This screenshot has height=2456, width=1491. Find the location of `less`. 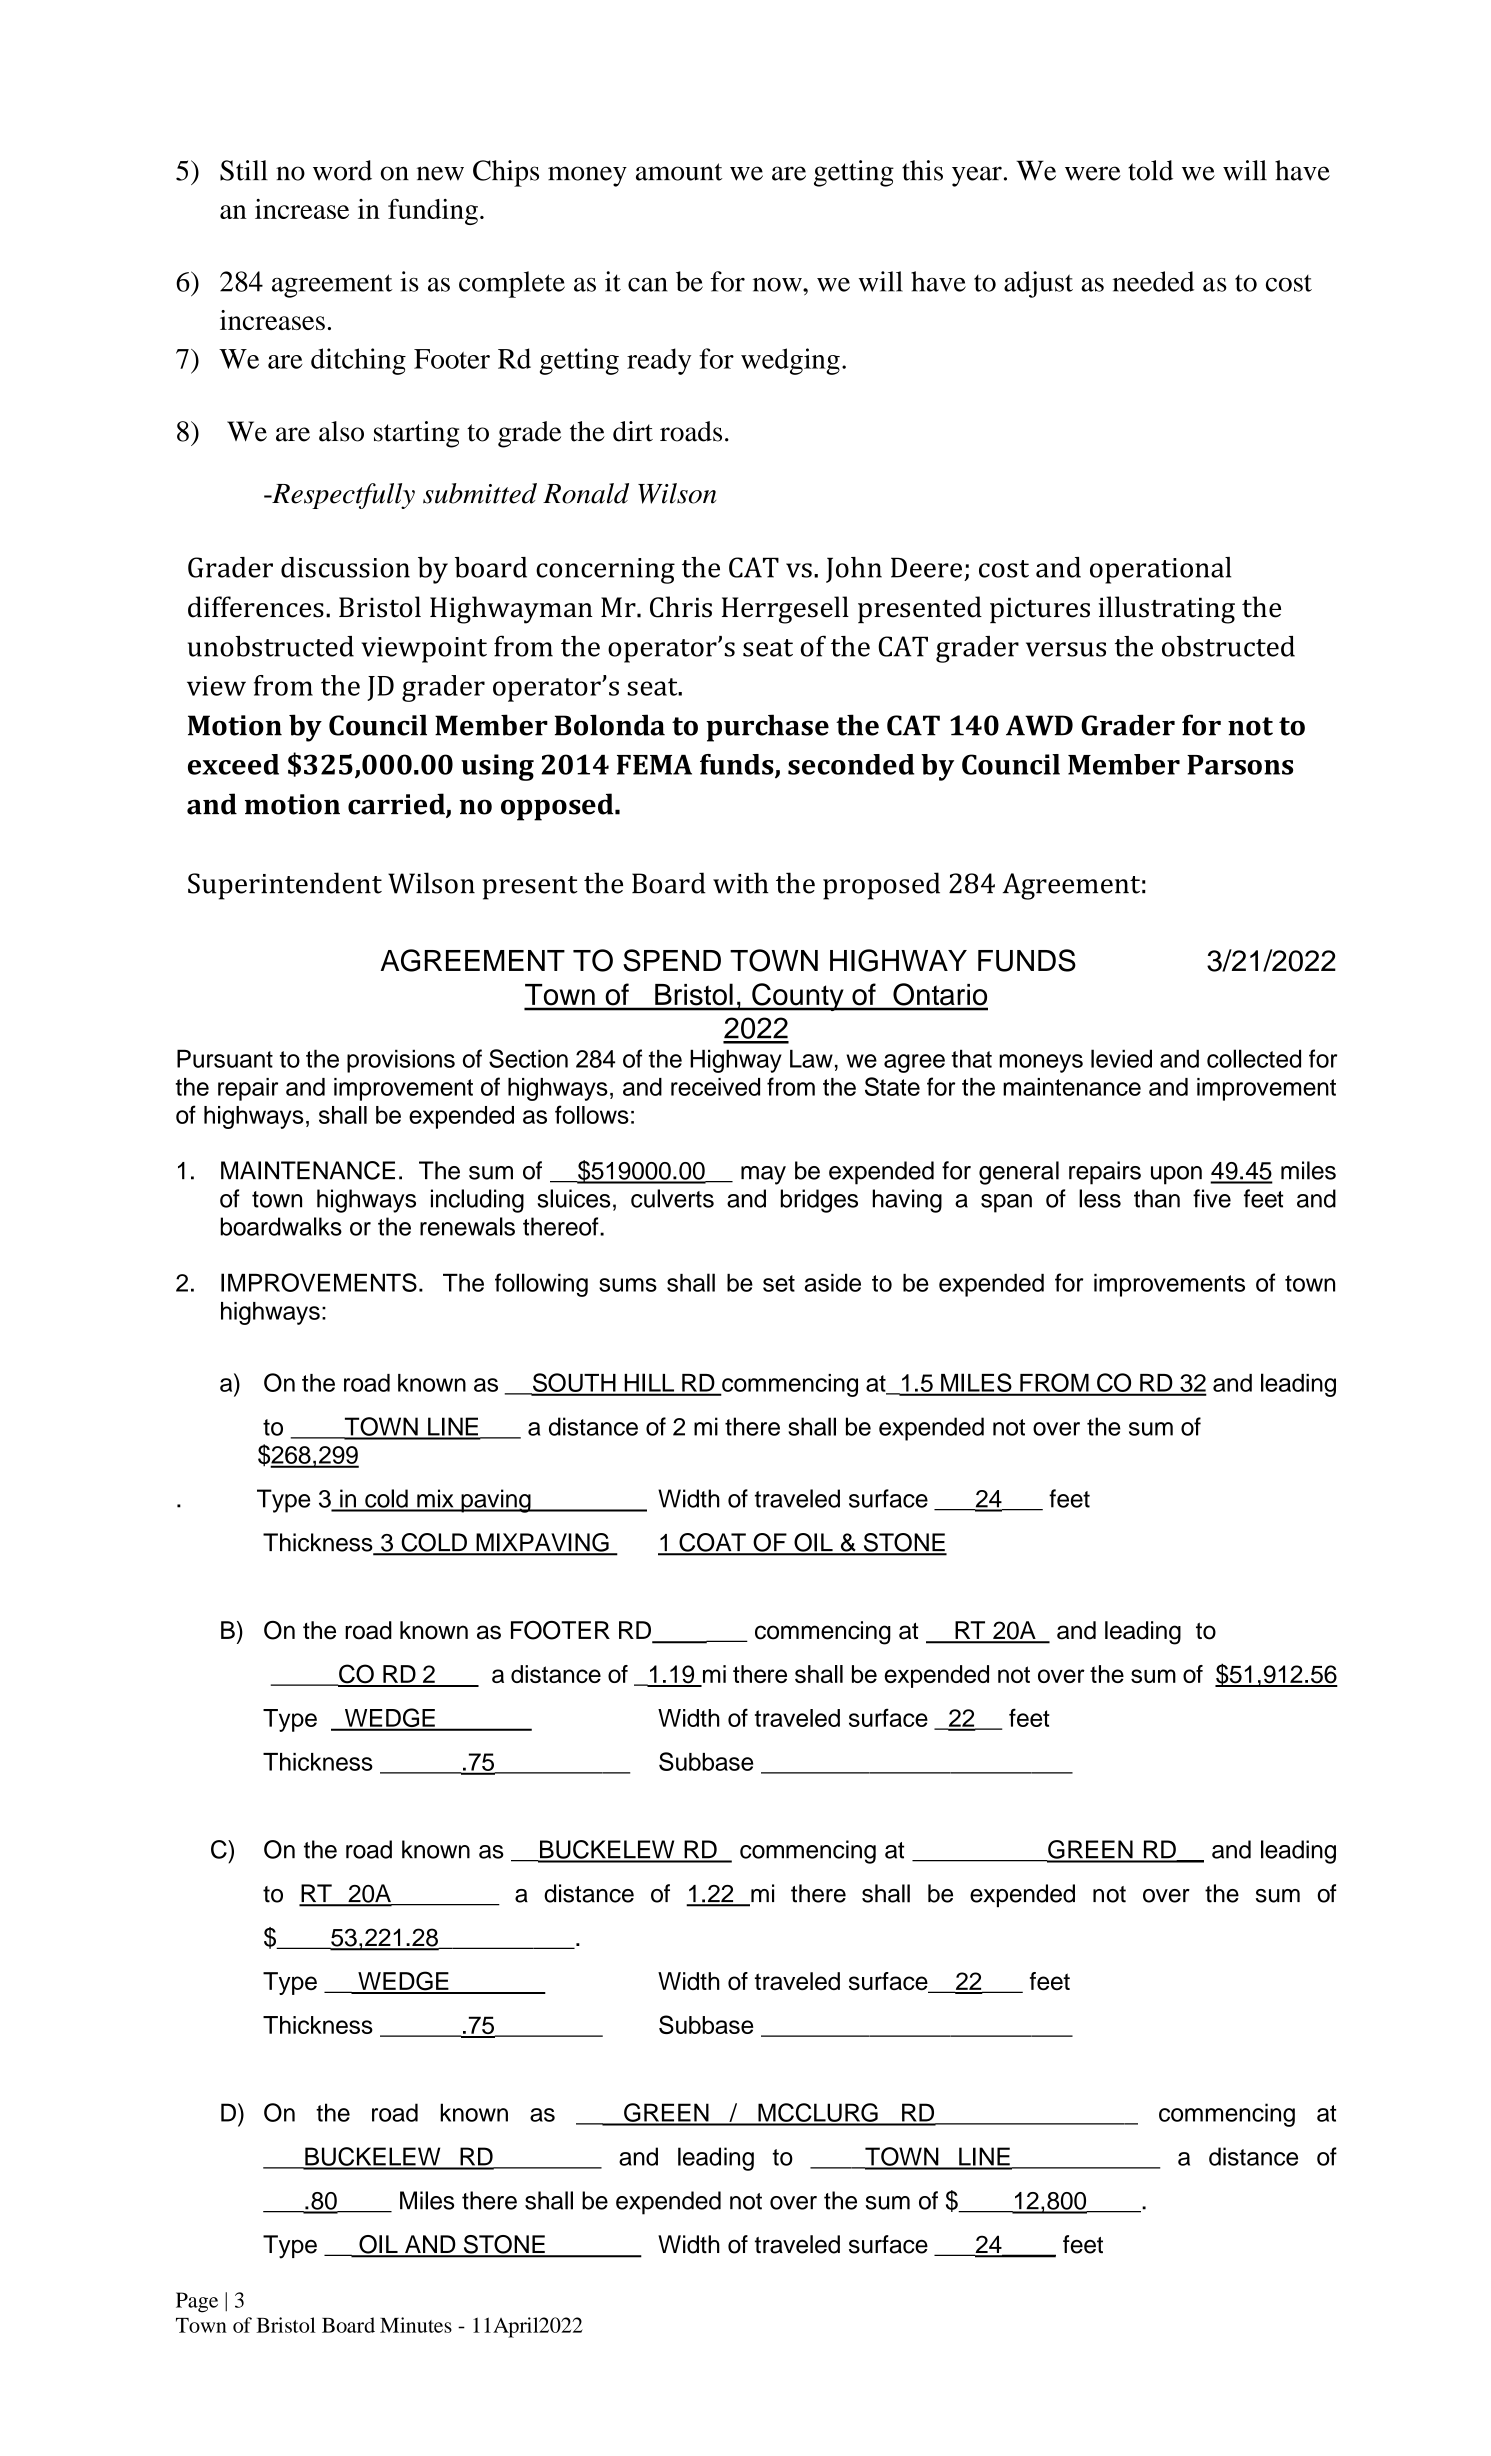

less is located at coordinates (1100, 1198).
